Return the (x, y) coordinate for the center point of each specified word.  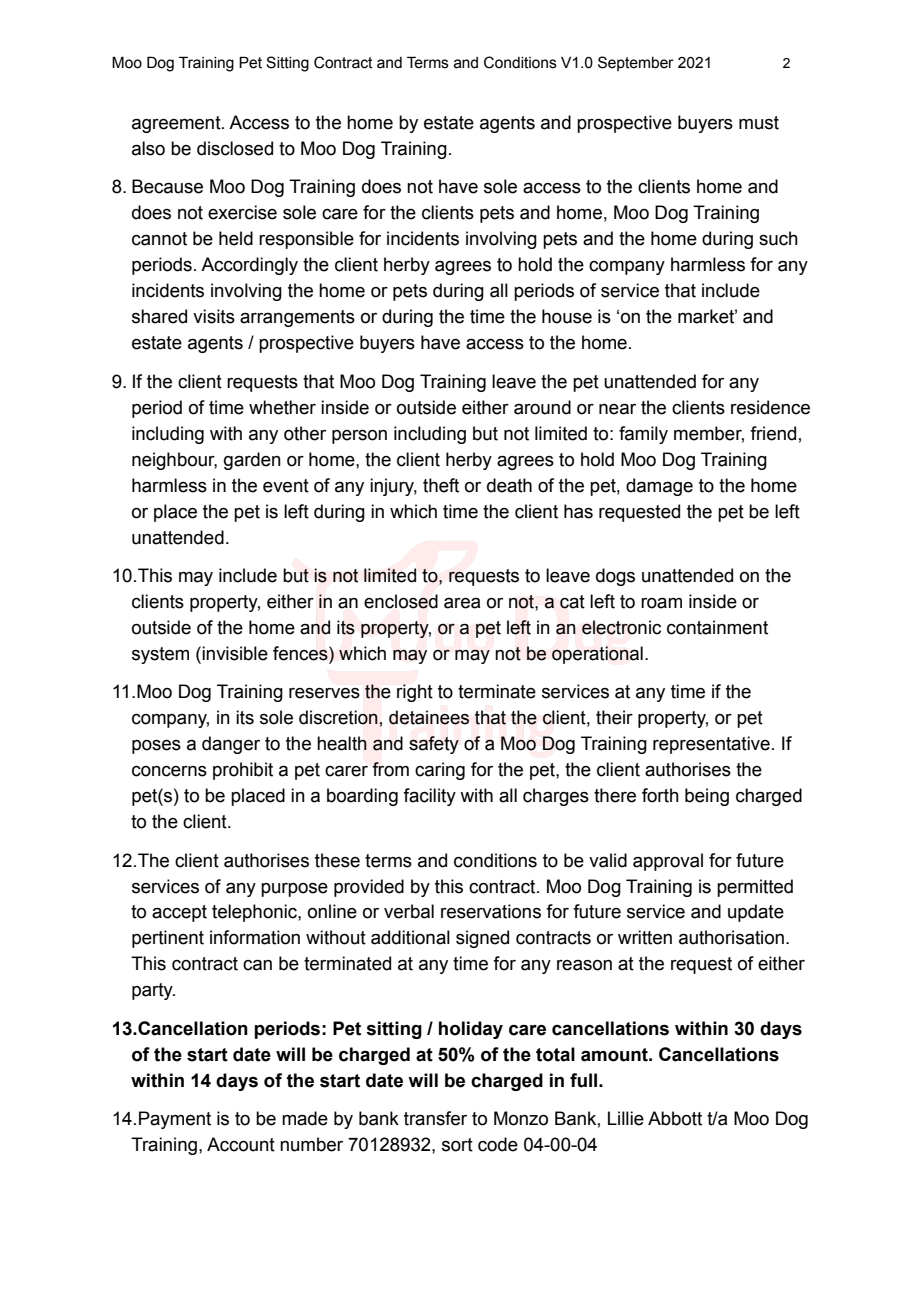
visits (214, 316)
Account (241, 1144)
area (462, 603)
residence (770, 407)
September (636, 63)
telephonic (255, 913)
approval (668, 862)
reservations (491, 911)
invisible (235, 653)
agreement (177, 124)
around (542, 407)
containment (717, 627)
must (759, 123)
